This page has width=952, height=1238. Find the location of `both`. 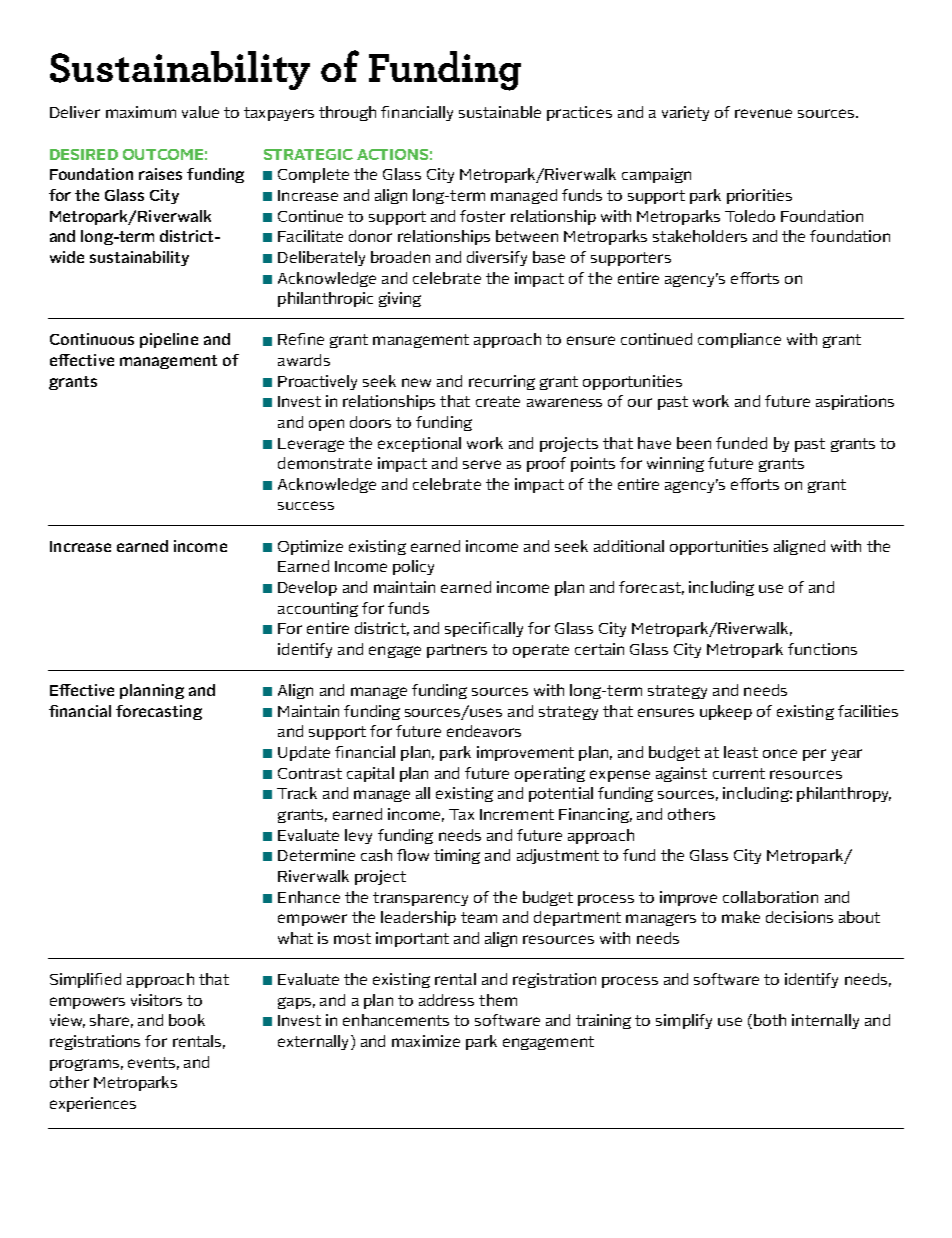

both is located at coordinates (770, 1020).
